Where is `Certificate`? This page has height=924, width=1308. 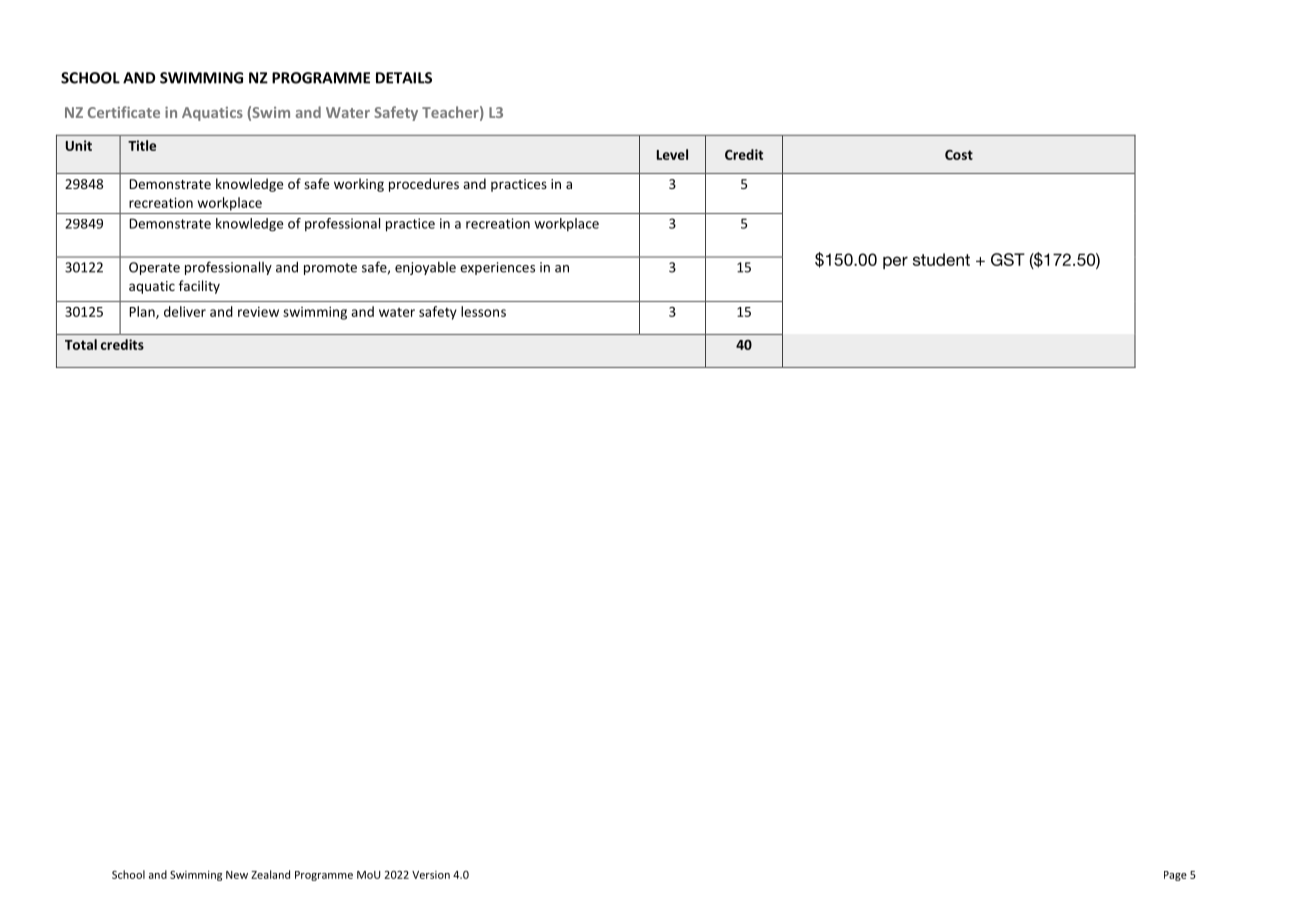 Certificate is located at coordinates (124, 112).
